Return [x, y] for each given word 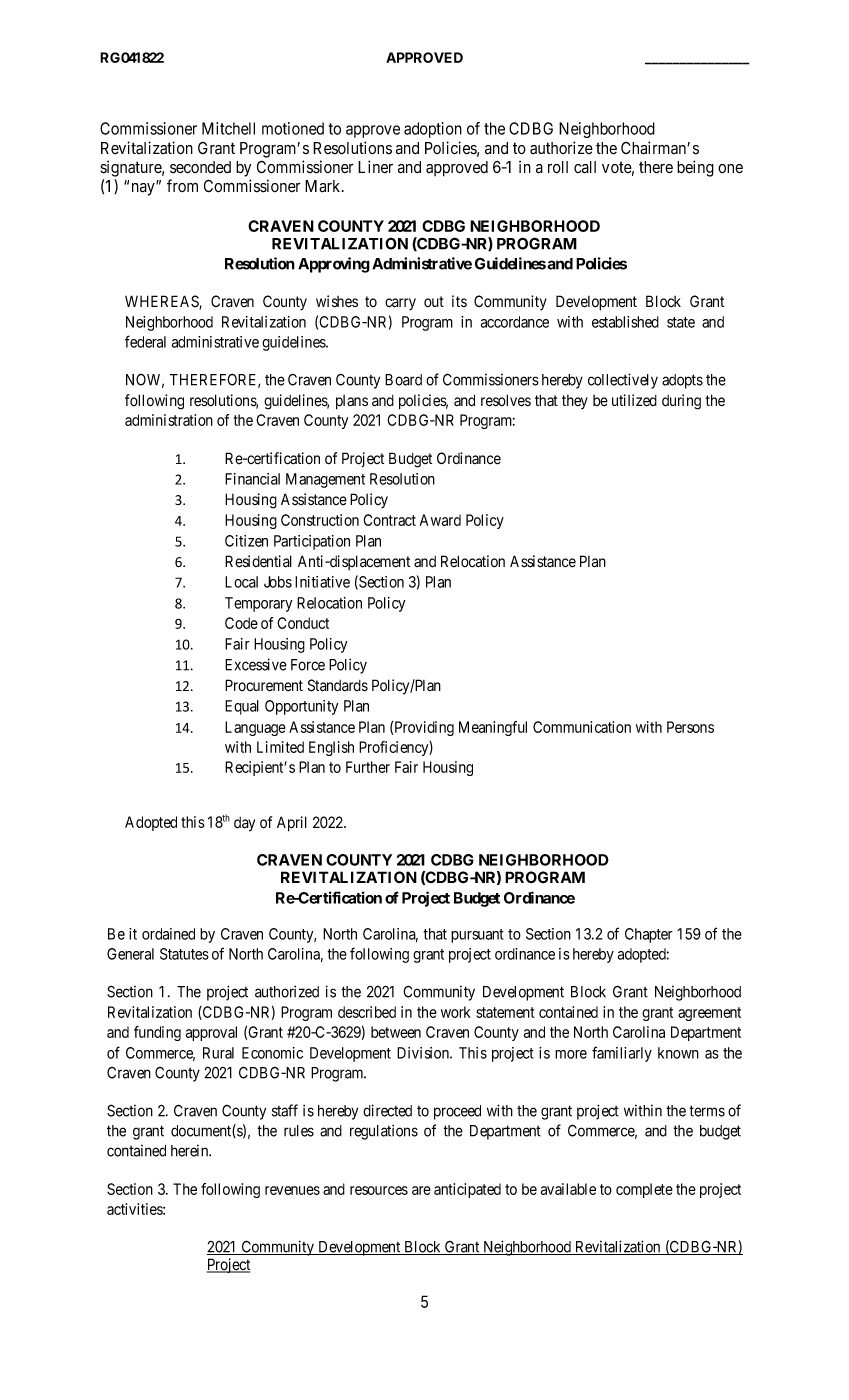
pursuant [477, 936]
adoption [433, 130]
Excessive [256, 664]
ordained [168, 934]
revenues [292, 1190]
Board [403, 380]
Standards [338, 685]
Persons [690, 727]
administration [169, 420]
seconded [200, 167]
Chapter [649, 935]
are [421, 1190]
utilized [634, 400]
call [585, 167]
